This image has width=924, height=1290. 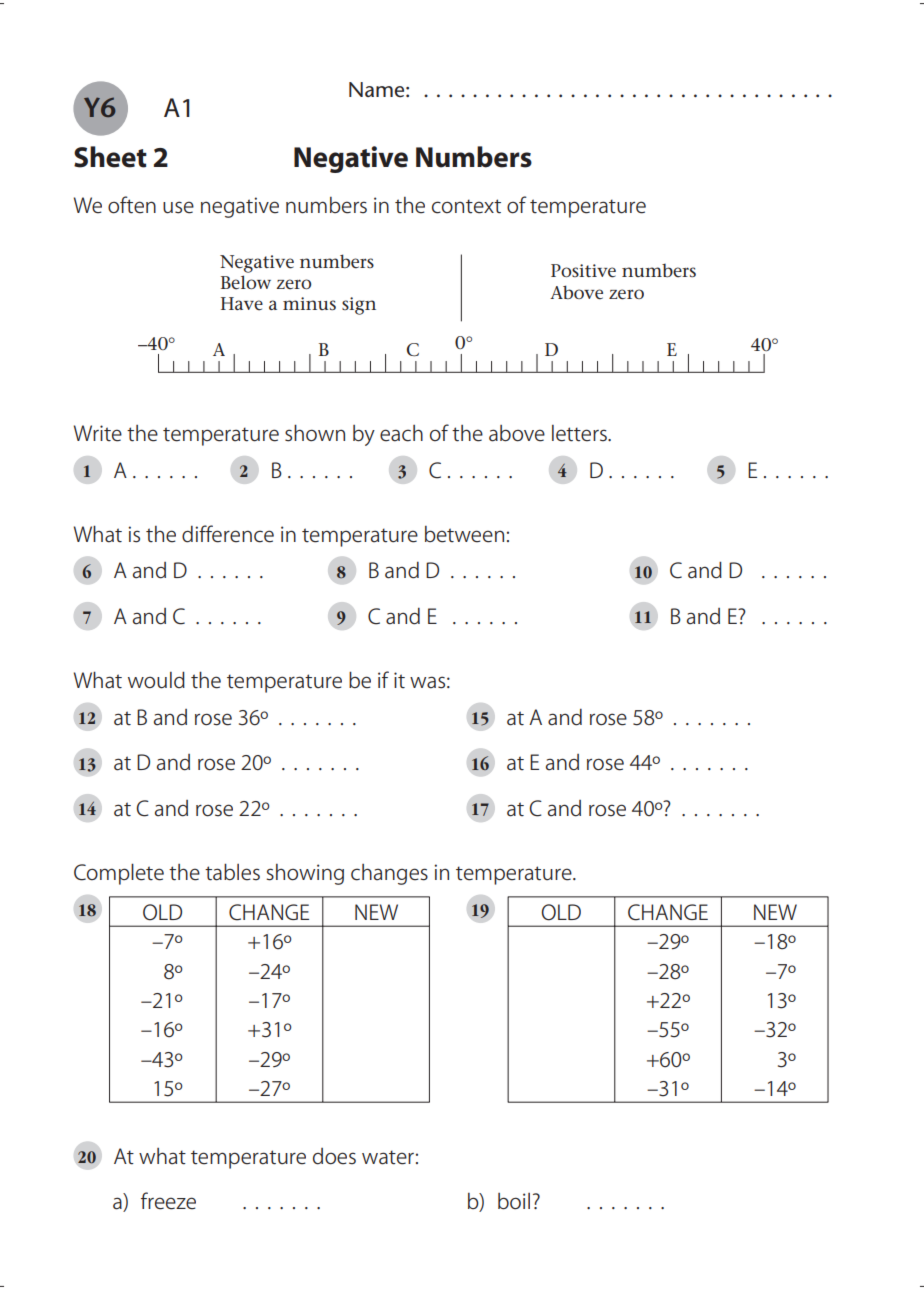 What do you see at coordinates (580, 433) in the image?
I see `letters` at bounding box center [580, 433].
